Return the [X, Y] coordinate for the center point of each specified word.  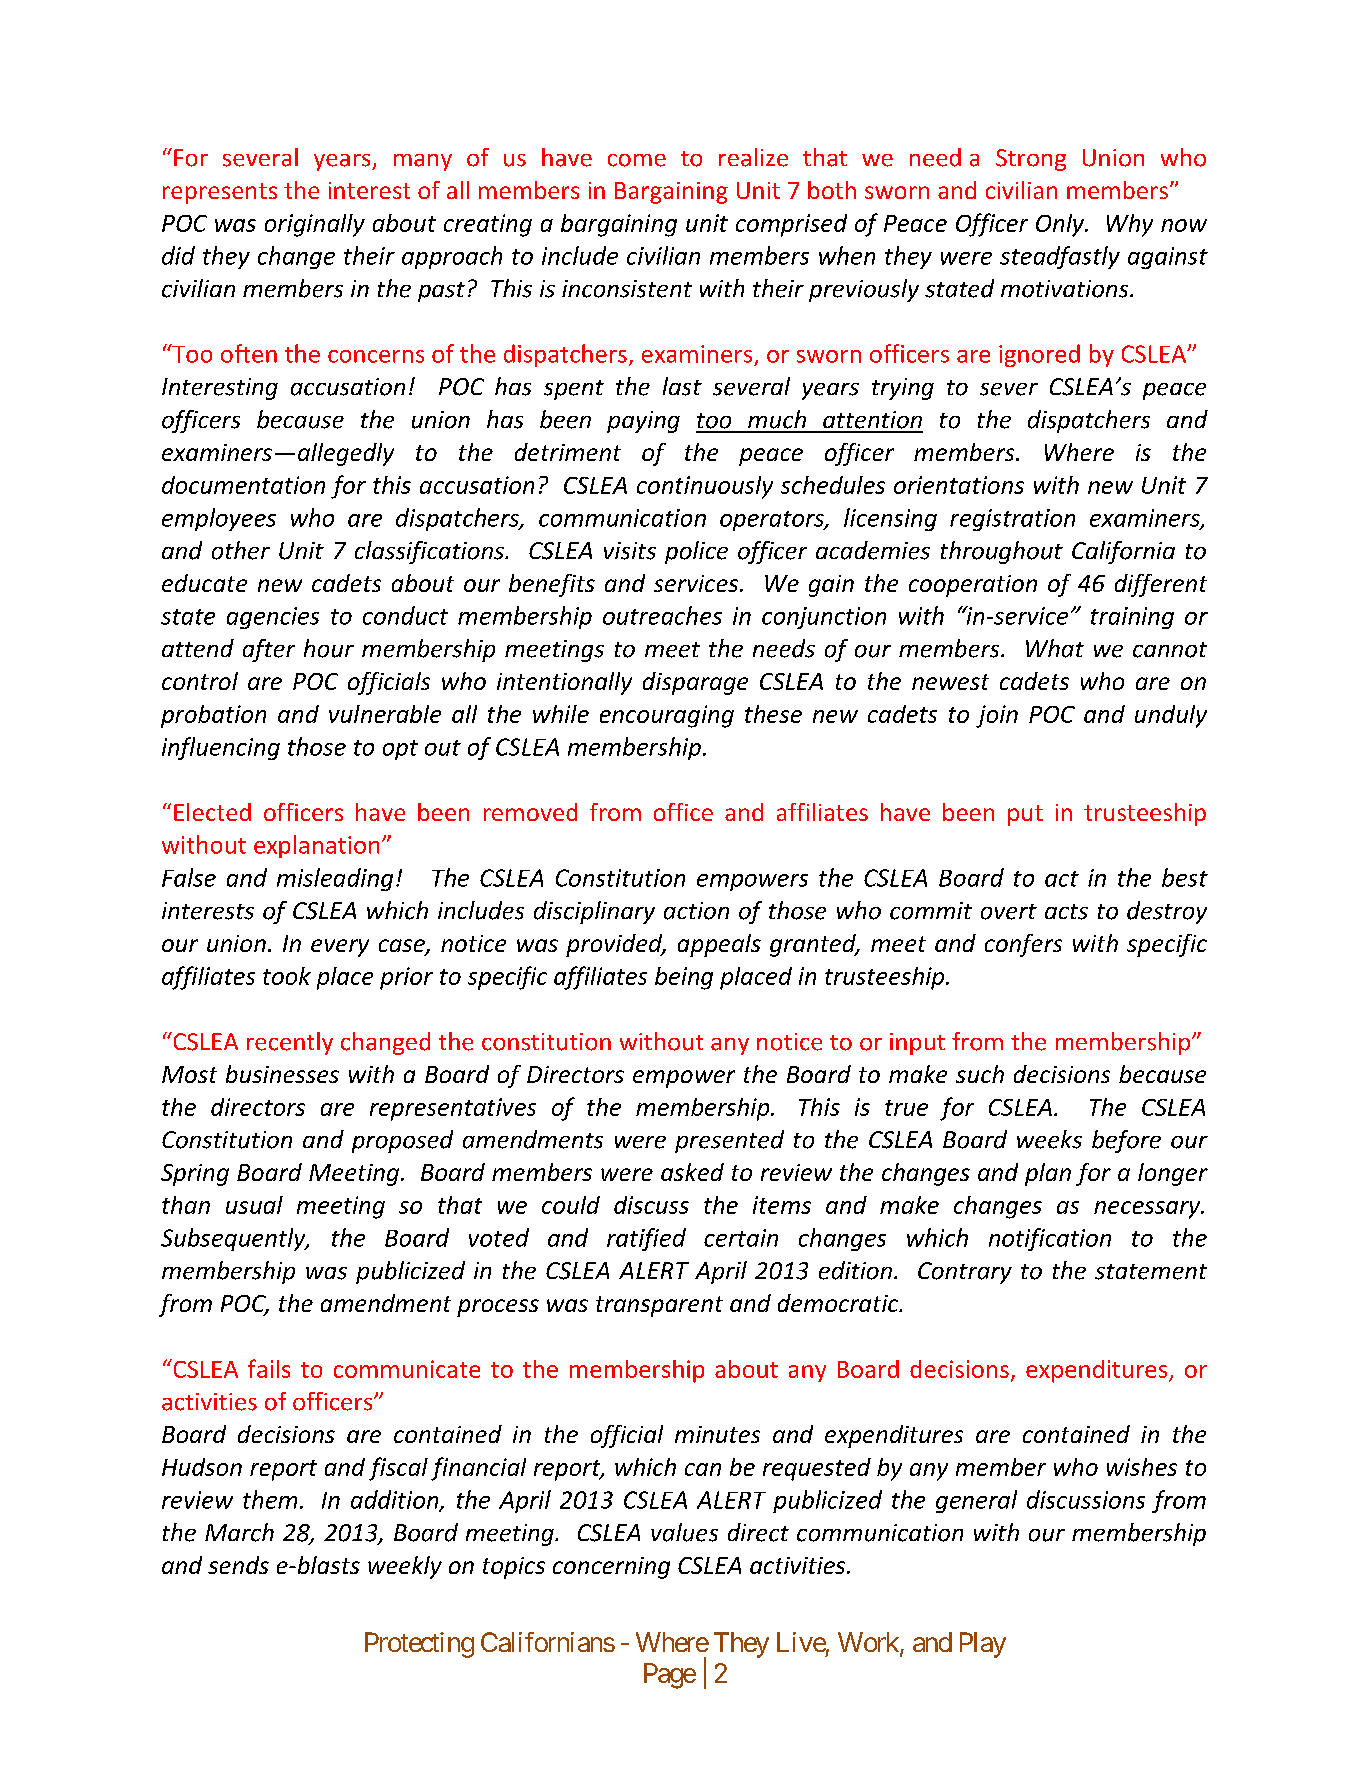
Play [983, 1645]
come [637, 160]
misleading [335, 879]
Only [1061, 225]
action [696, 911]
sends [238, 1565]
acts [1066, 912]
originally [315, 225]
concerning [611, 1568]
